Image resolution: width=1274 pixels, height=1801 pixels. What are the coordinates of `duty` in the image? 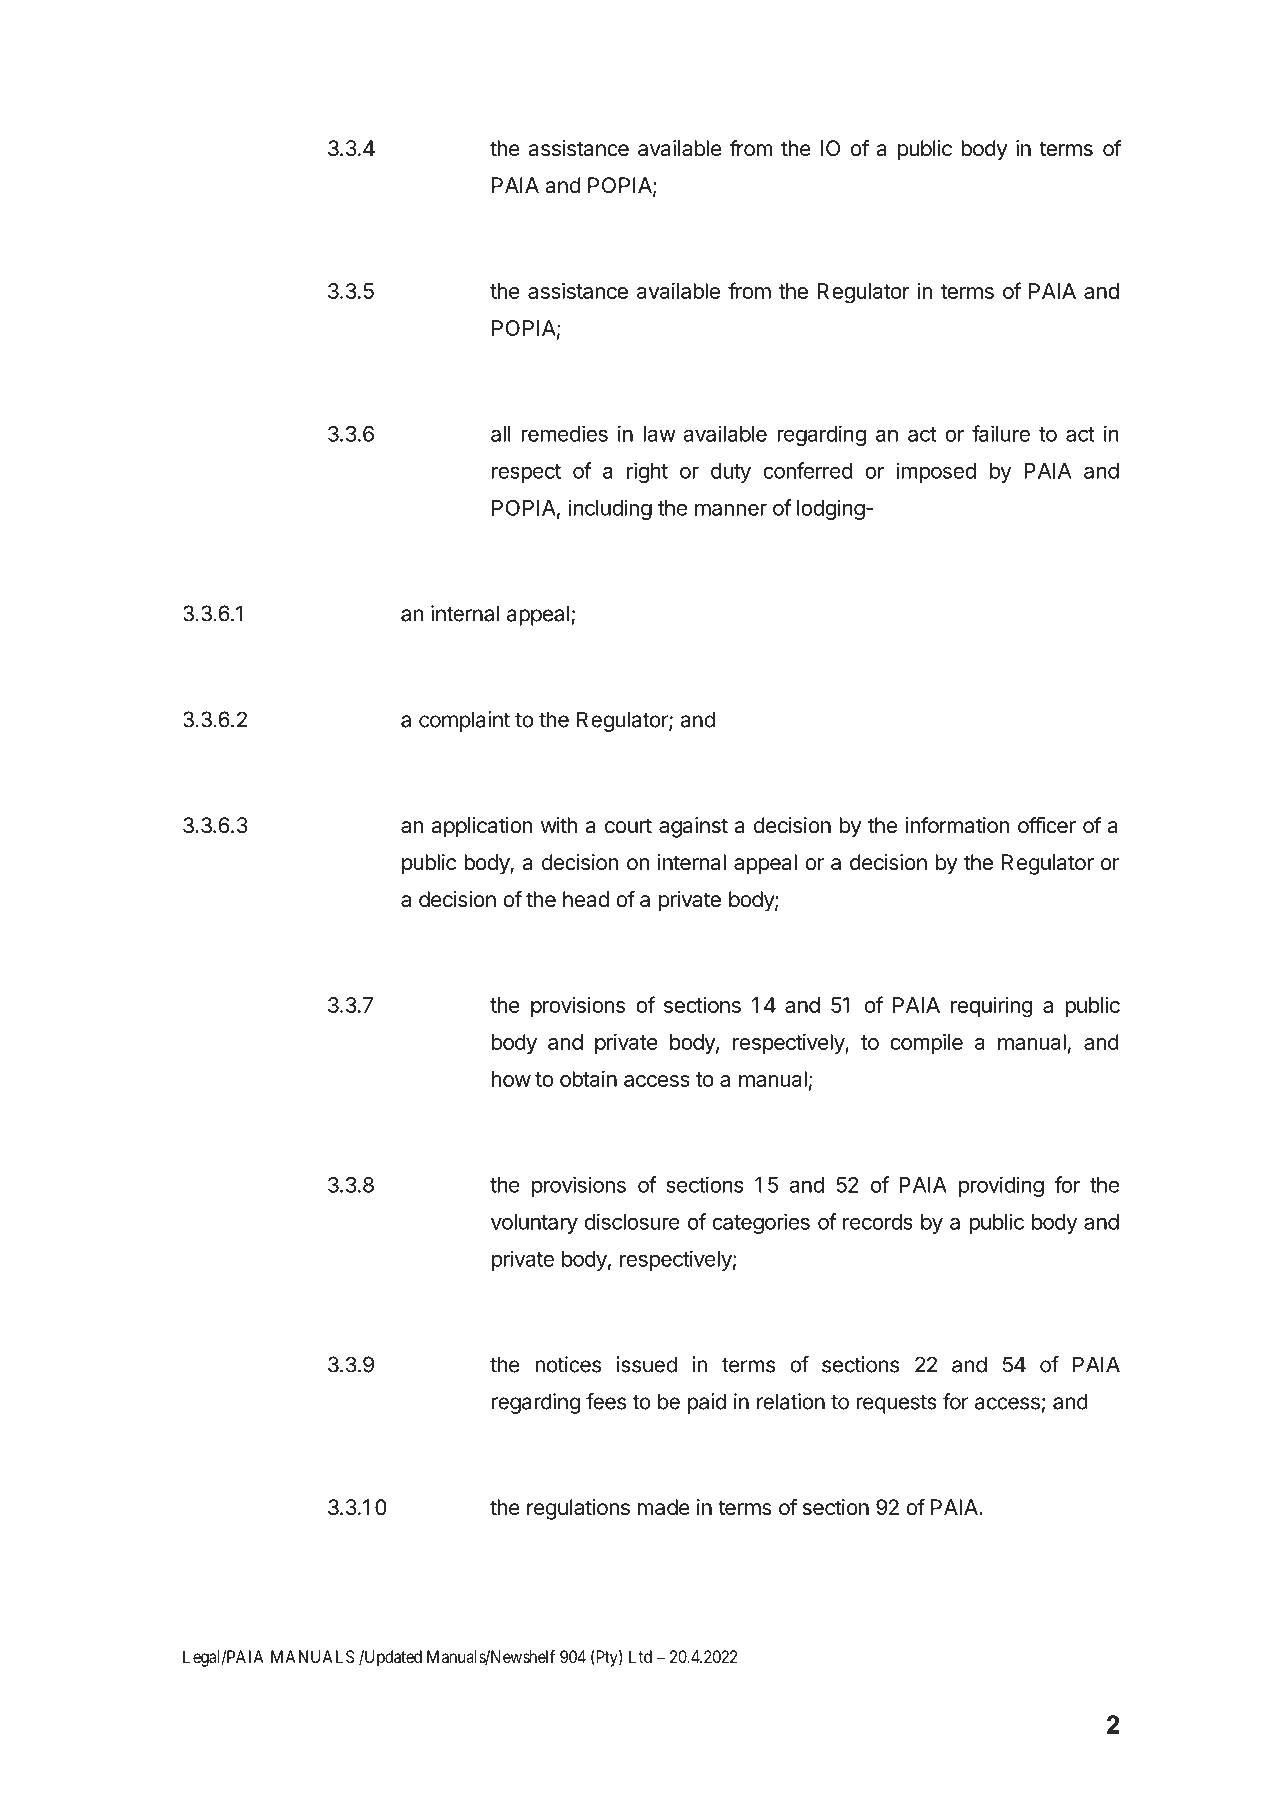 It's located at (731, 473).
